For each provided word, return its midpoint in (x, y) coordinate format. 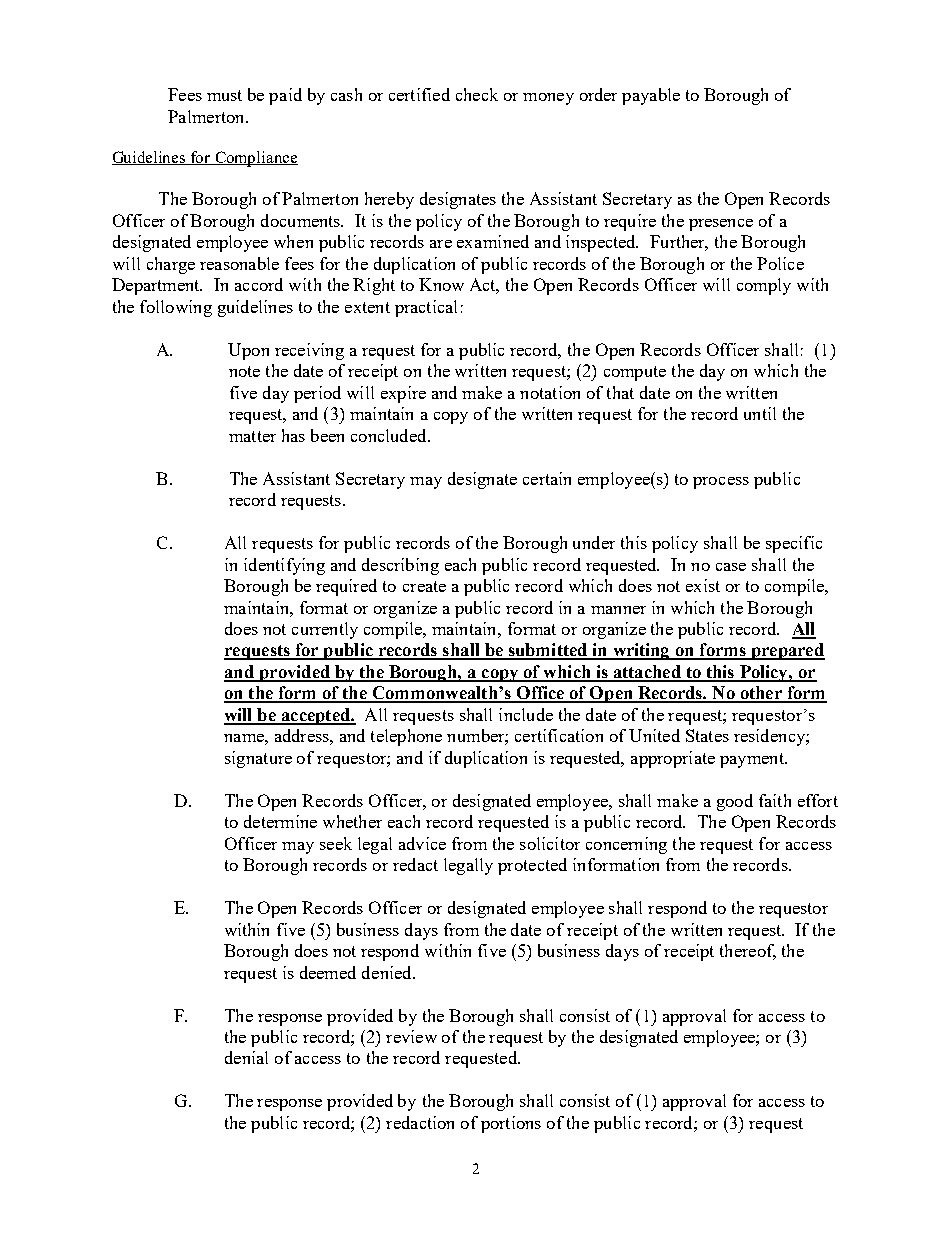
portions (511, 1124)
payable (651, 96)
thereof (748, 952)
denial (246, 1057)
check (477, 94)
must (224, 95)
